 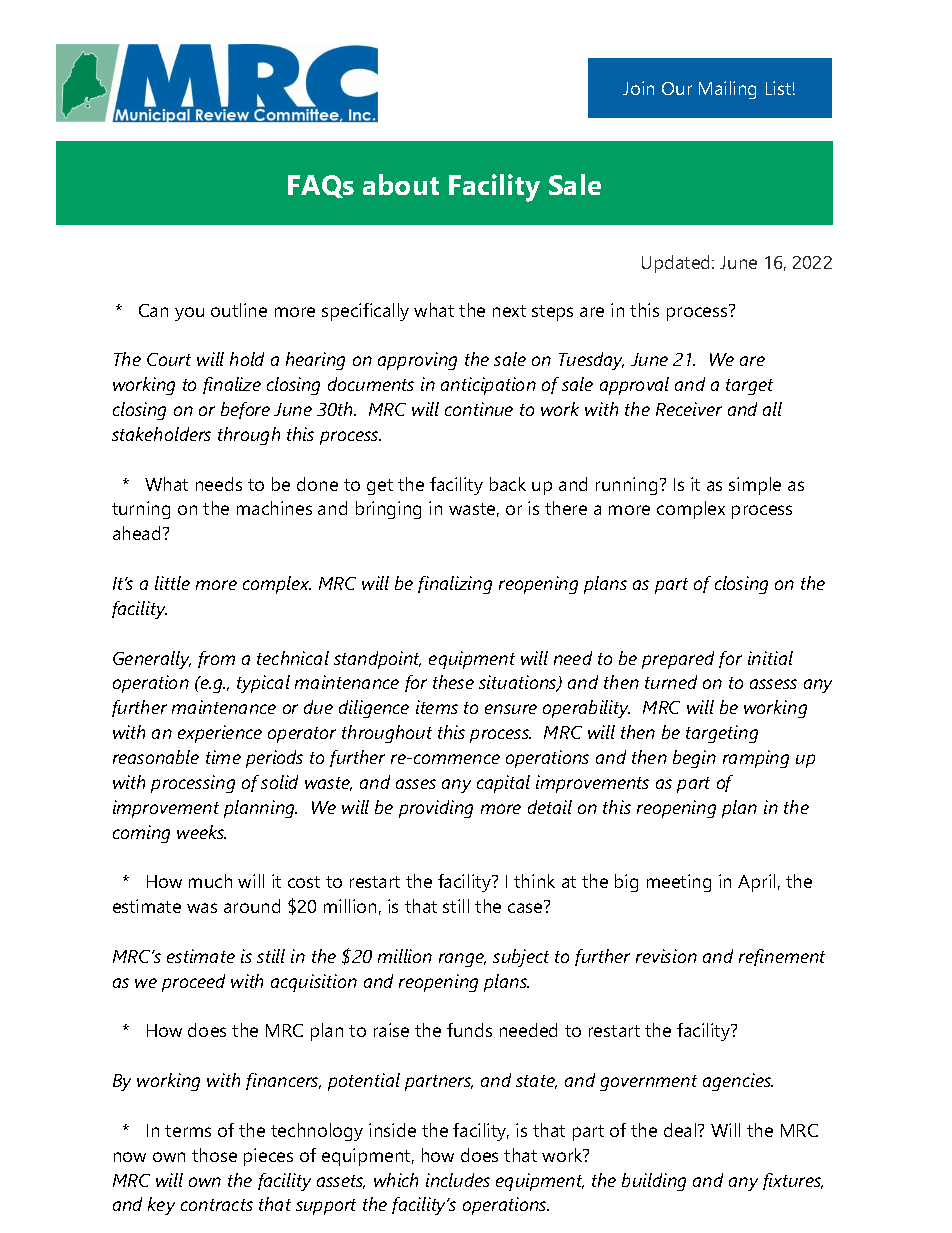 I want to click on Join, so click(x=638, y=88).
